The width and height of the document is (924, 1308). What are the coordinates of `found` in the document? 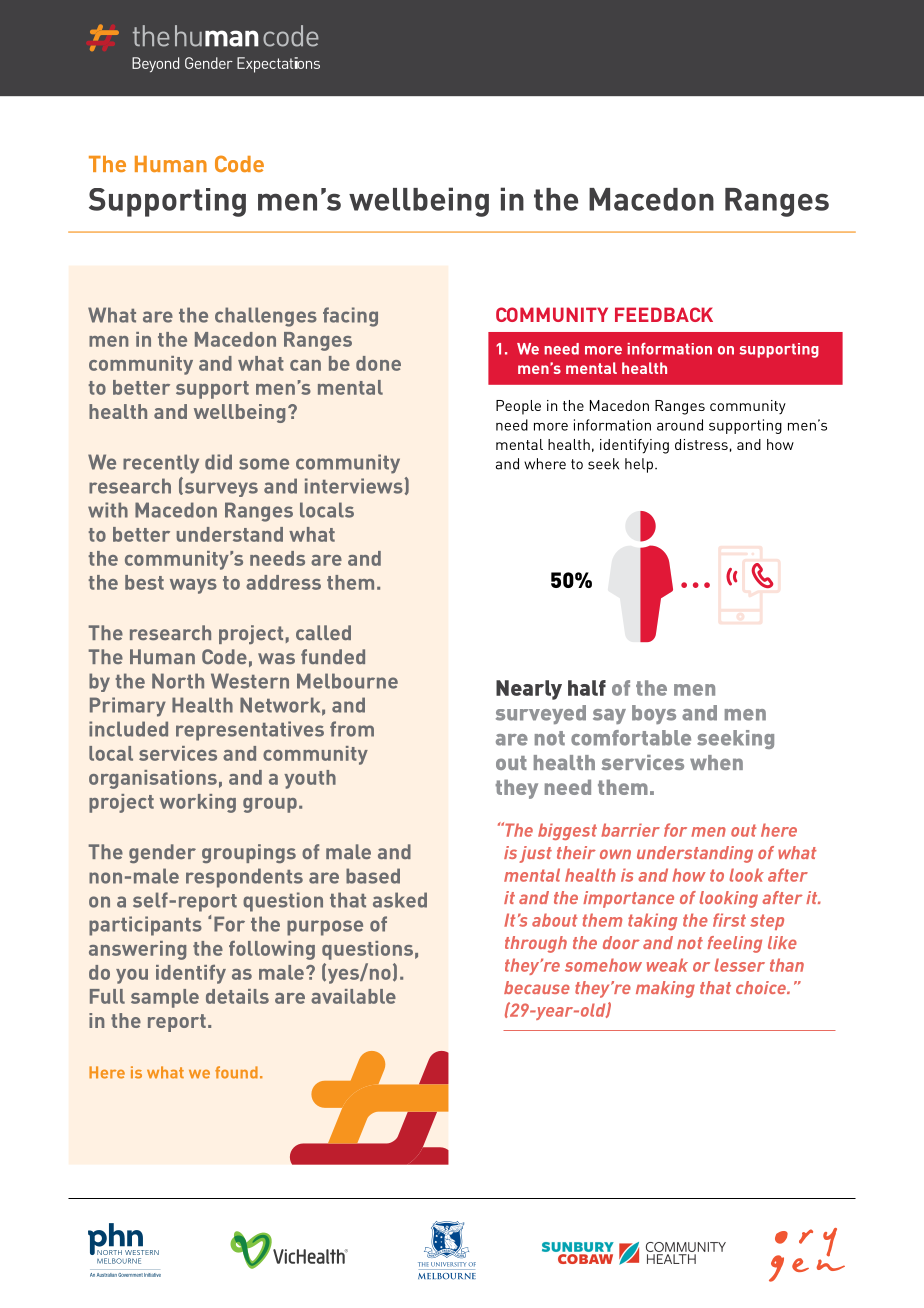 It's located at (236, 1072).
